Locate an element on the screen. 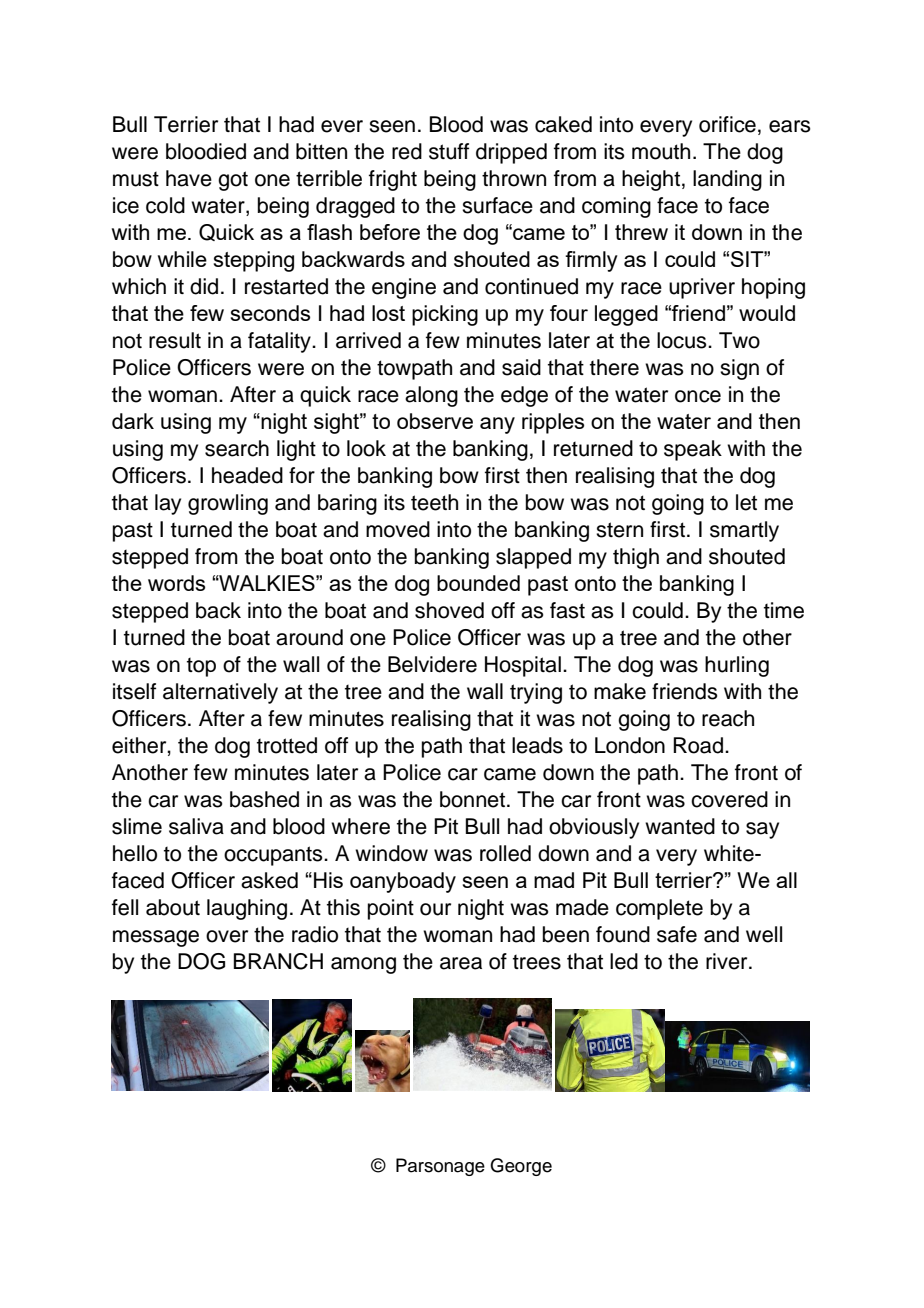 The width and height of the screenshot is (924, 1308). growling is located at coordinates (228, 504).
